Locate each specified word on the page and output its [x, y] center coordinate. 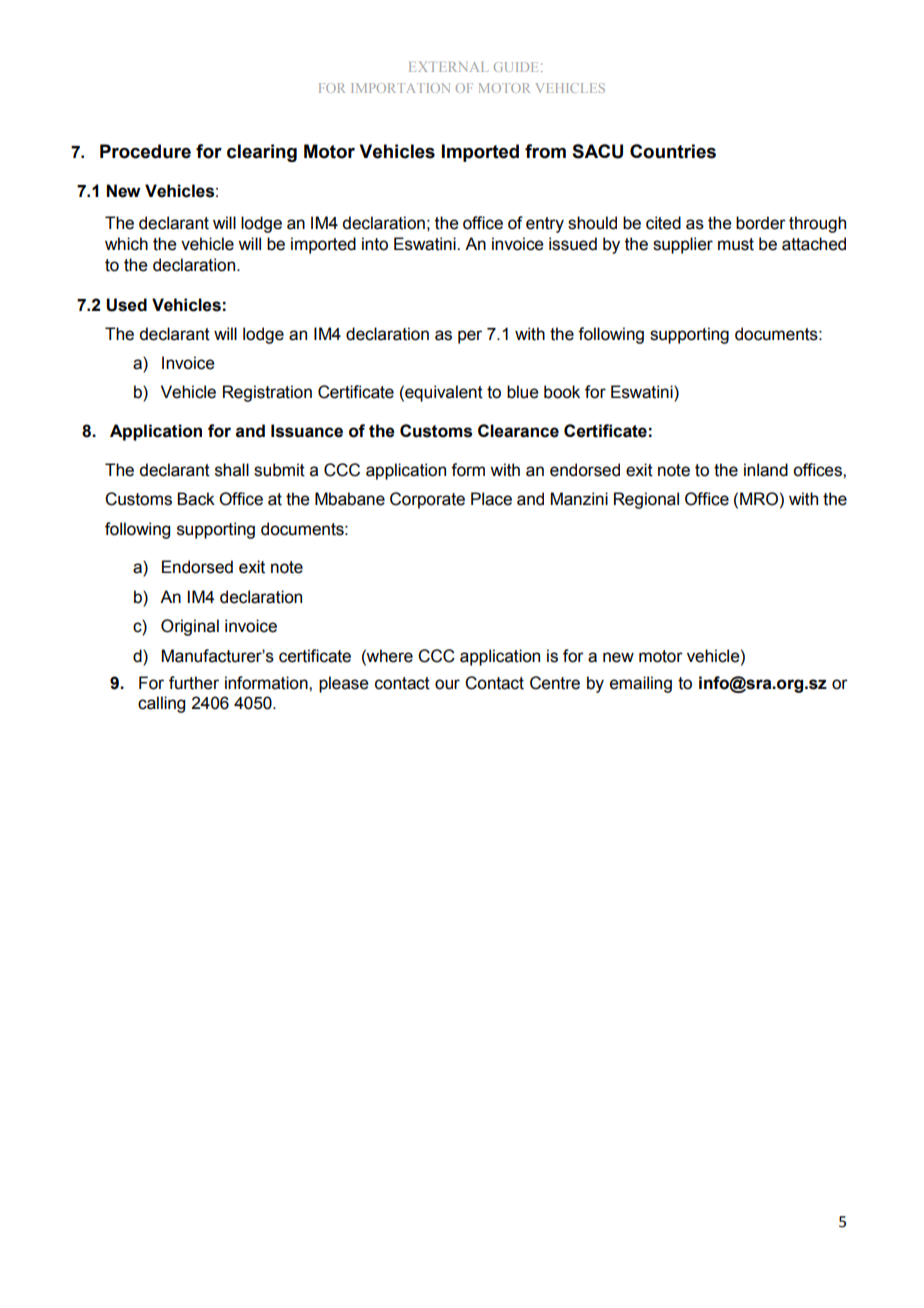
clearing [262, 153]
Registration [267, 393]
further [194, 683]
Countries [673, 151]
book [562, 392]
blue [523, 392]
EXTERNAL [448, 67]
